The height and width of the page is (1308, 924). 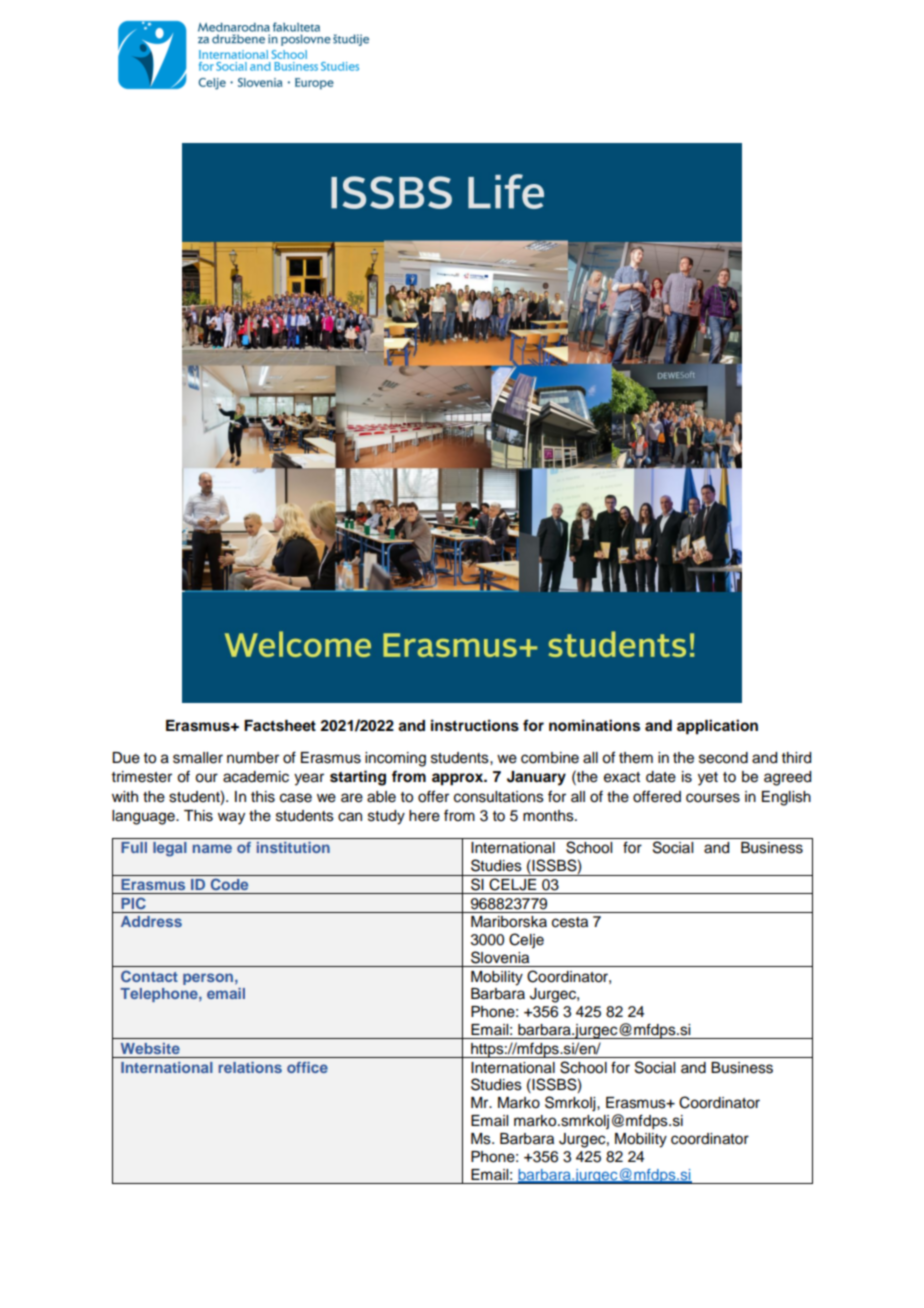 I want to click on office, so click(x=307, y=1067).
